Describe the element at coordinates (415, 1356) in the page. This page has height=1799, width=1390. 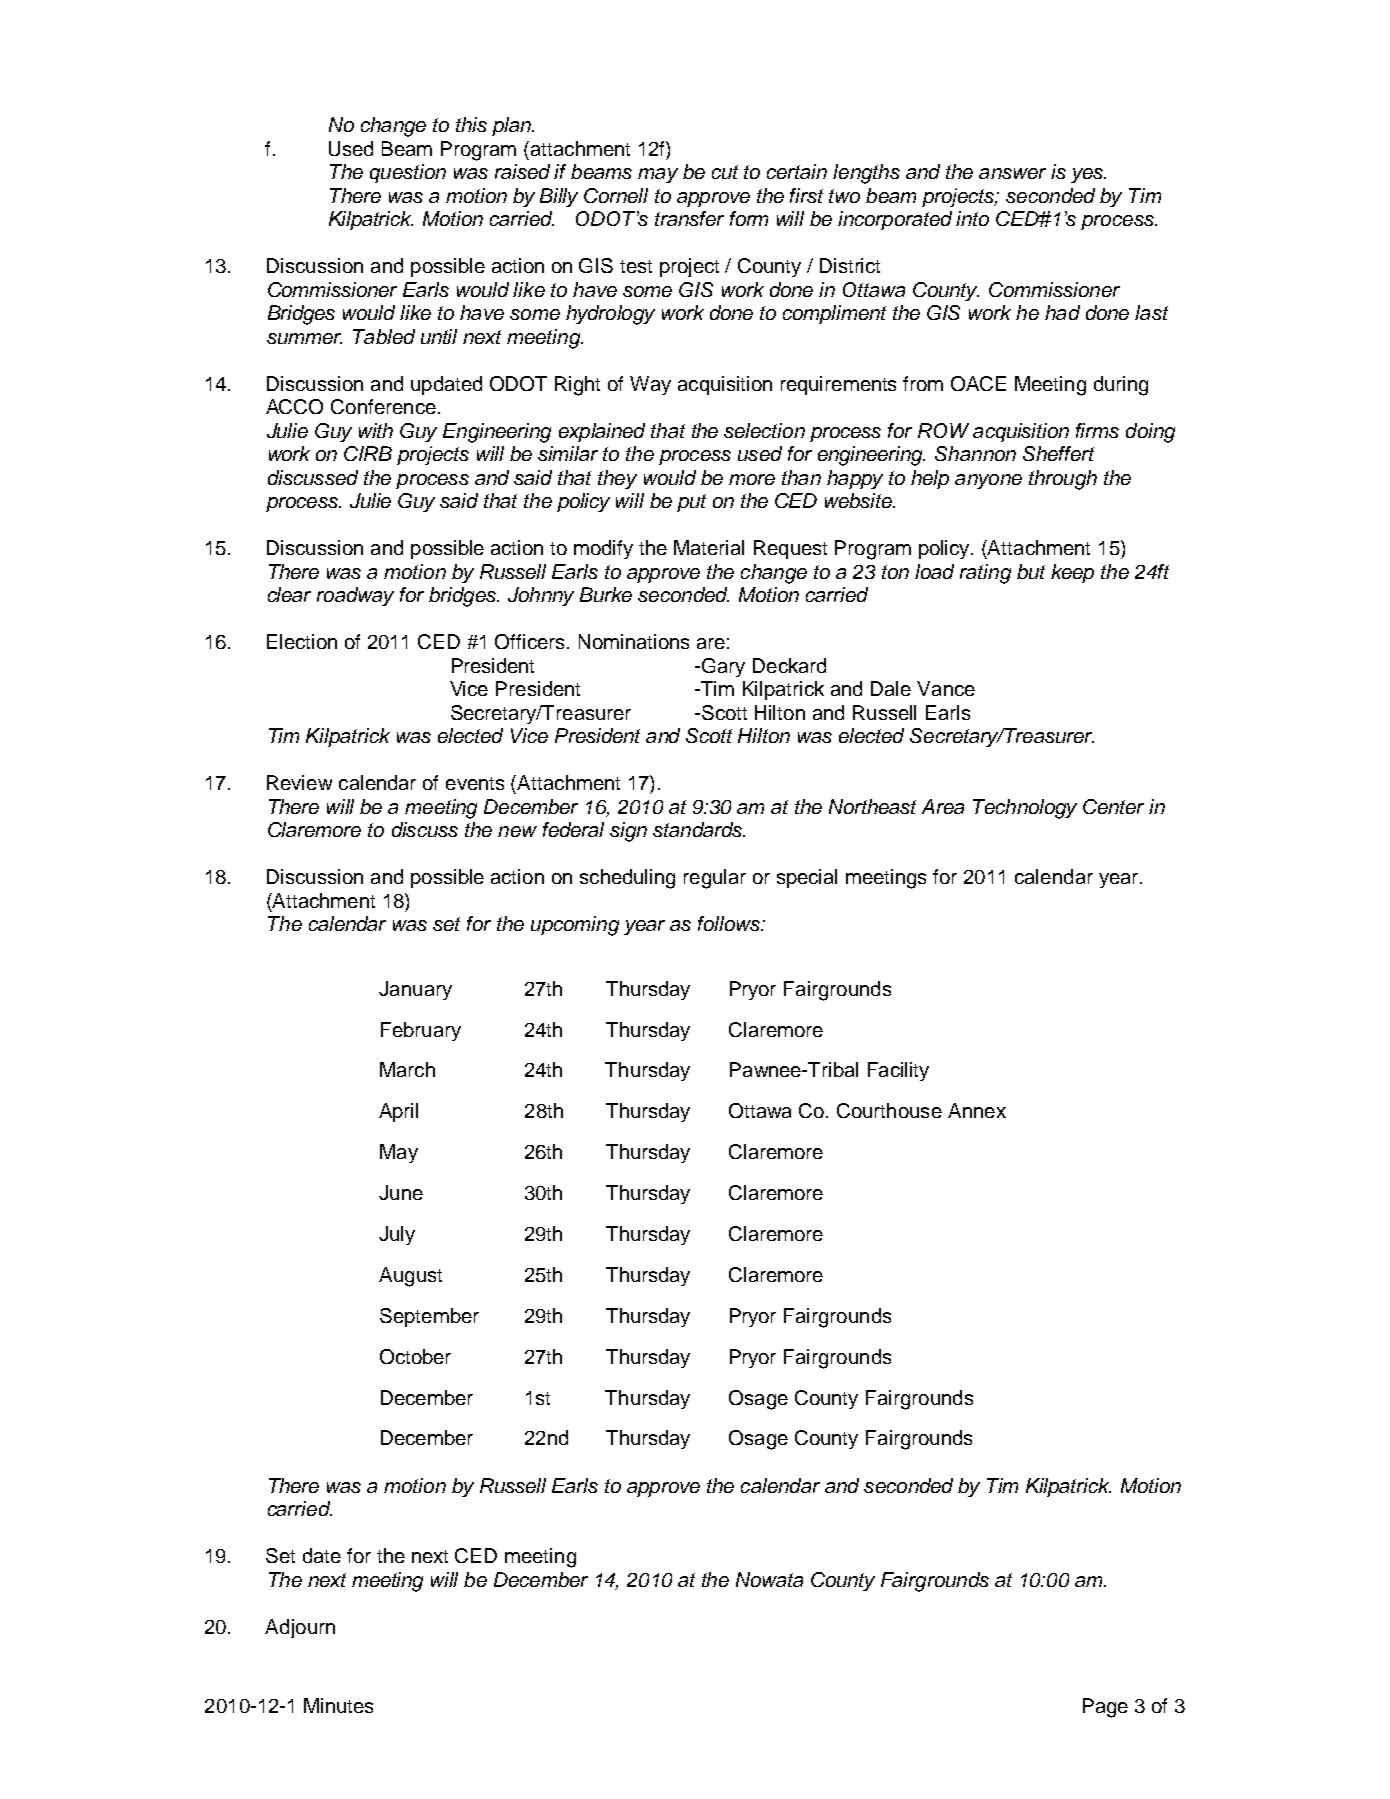
I see `October` at that location.
